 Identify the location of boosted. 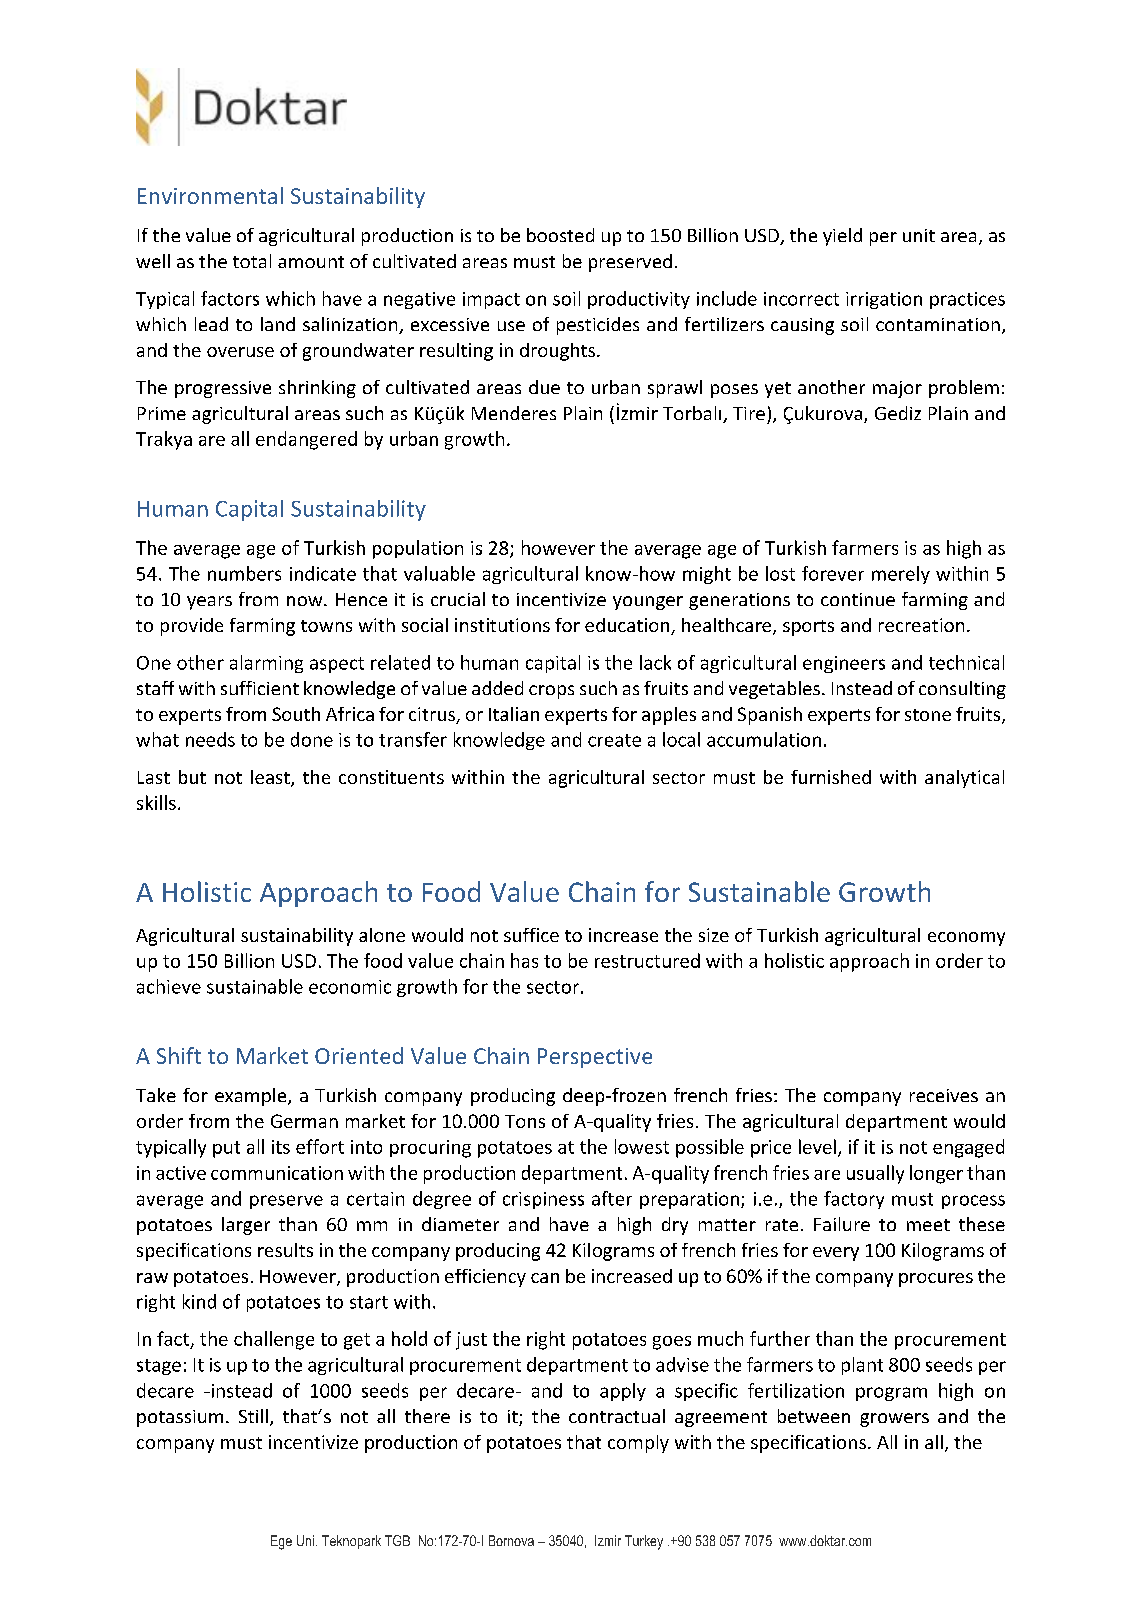
(560, 235).
